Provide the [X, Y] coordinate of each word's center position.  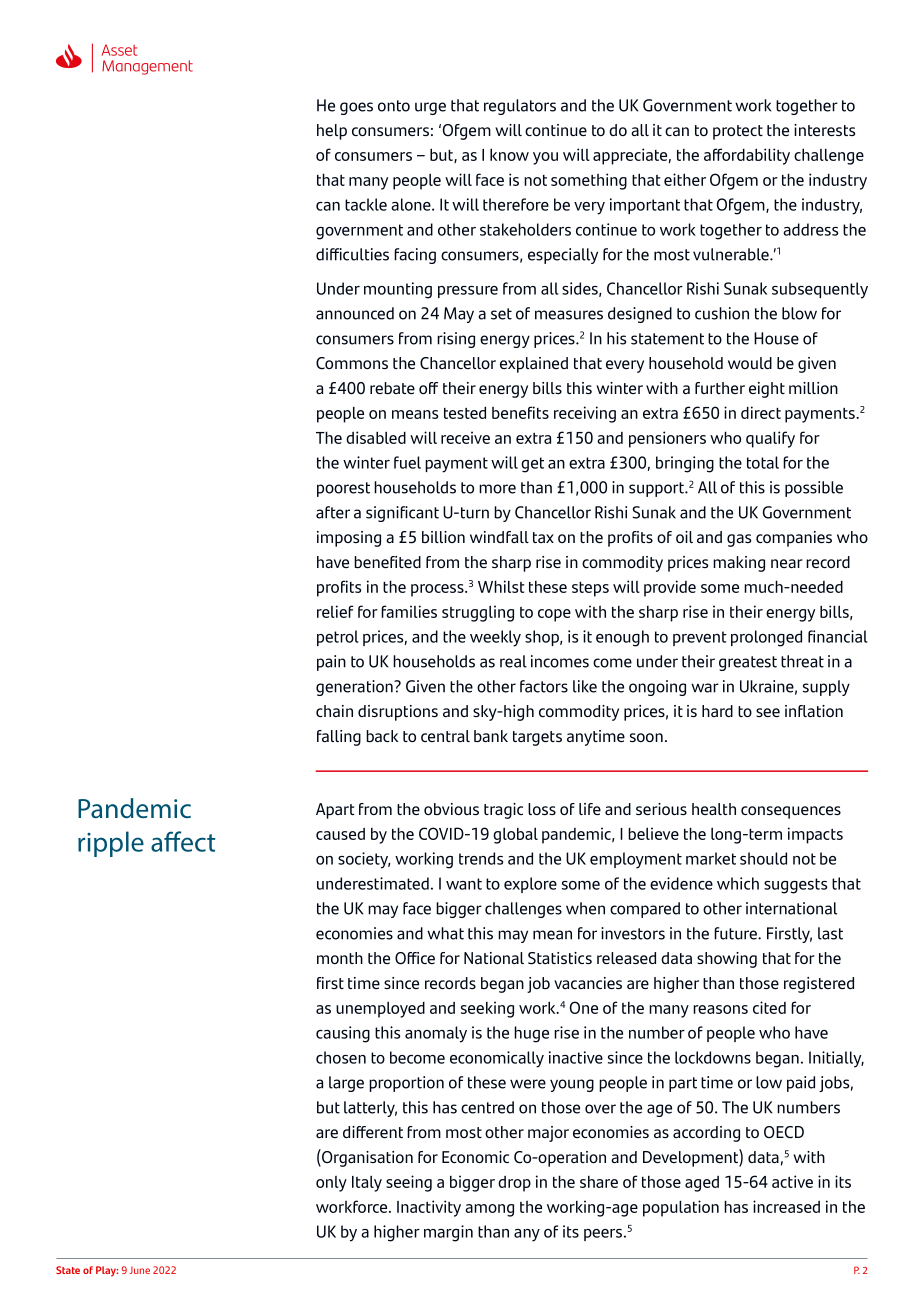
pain [331, 663]
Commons [352, 363]
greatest [748, 663]
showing [727, 960]
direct [761, 412]
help [332, 132]
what [445, 933]
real [513, 661]
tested [465, 412]
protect [738, 132]
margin [448, 1233]
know [509, 154]
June [139, 1270]
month [340, 958]
